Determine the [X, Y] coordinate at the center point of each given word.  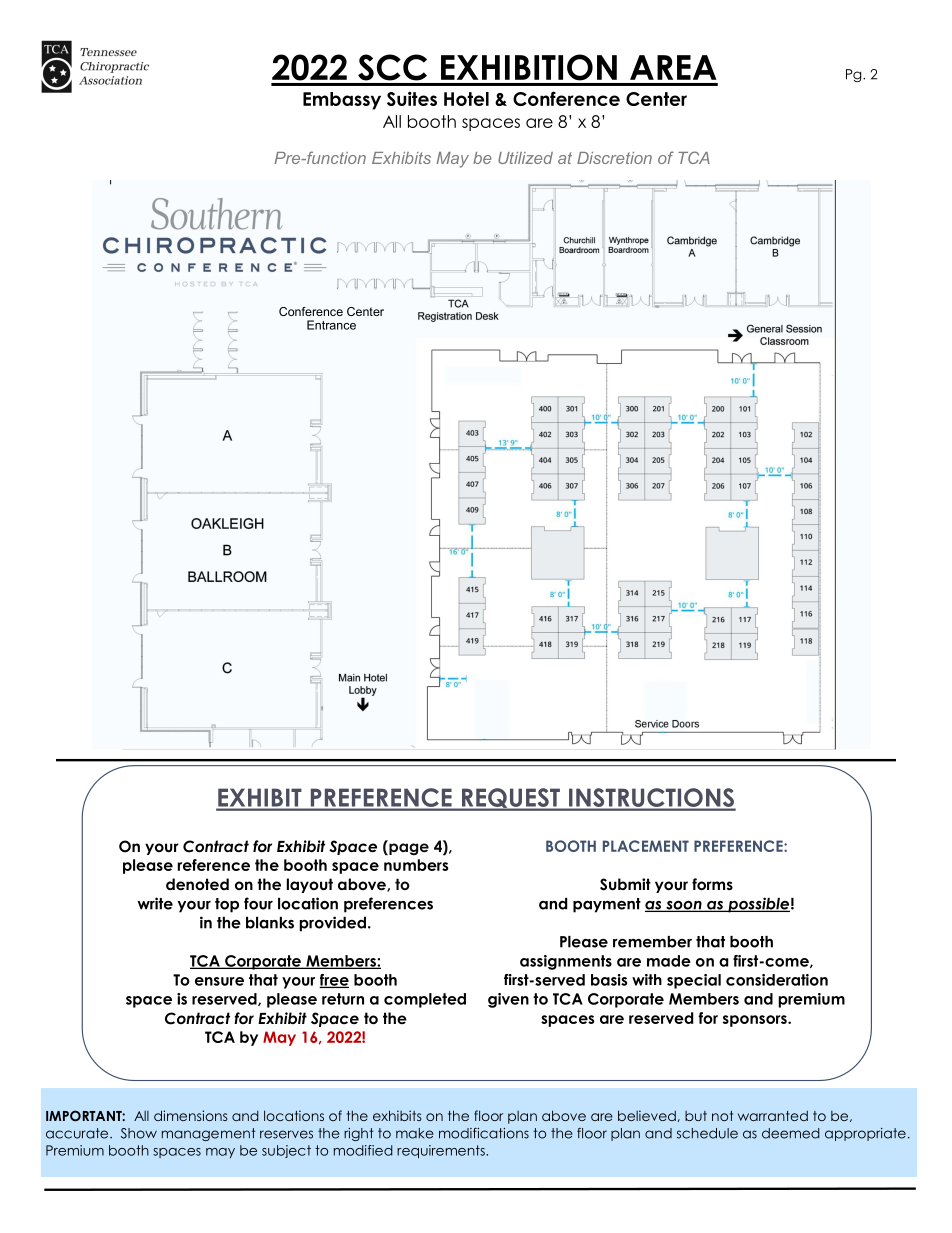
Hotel [466, 99]
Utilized [525, 158]
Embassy [342, 101]
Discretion [614, 158]
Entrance [331, 325]
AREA [673, 67]
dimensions [190, 1115]
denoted [197, 884]
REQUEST [511, 799]
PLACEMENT [646, 846]
